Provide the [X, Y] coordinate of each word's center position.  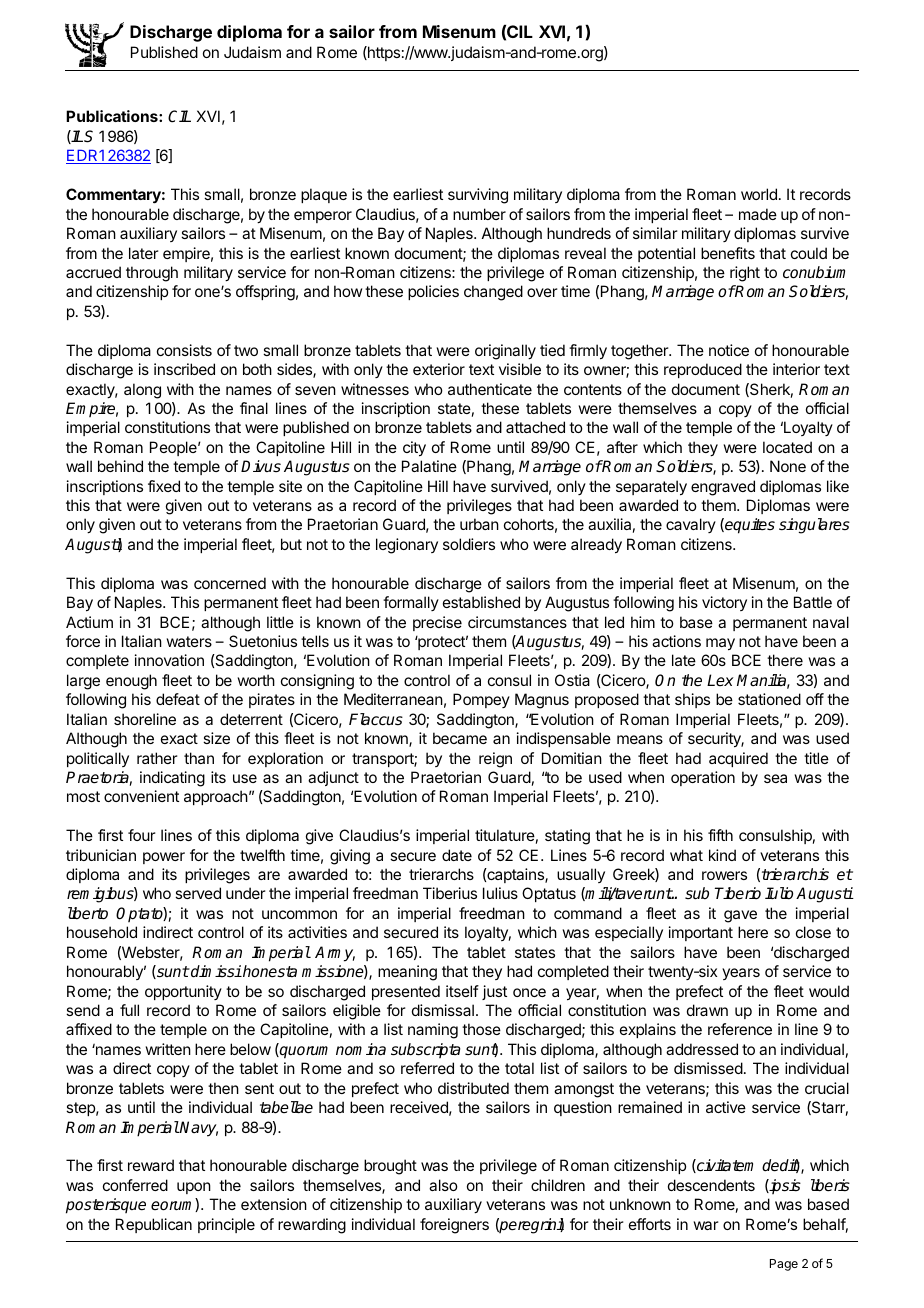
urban [479, 524]
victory [724, 603]
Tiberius [450, 893]
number [479, 214]
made [758, 214]
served [198, 893]
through [152, 274]
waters [189, 641]
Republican [154, 1225]
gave [740, 916]
